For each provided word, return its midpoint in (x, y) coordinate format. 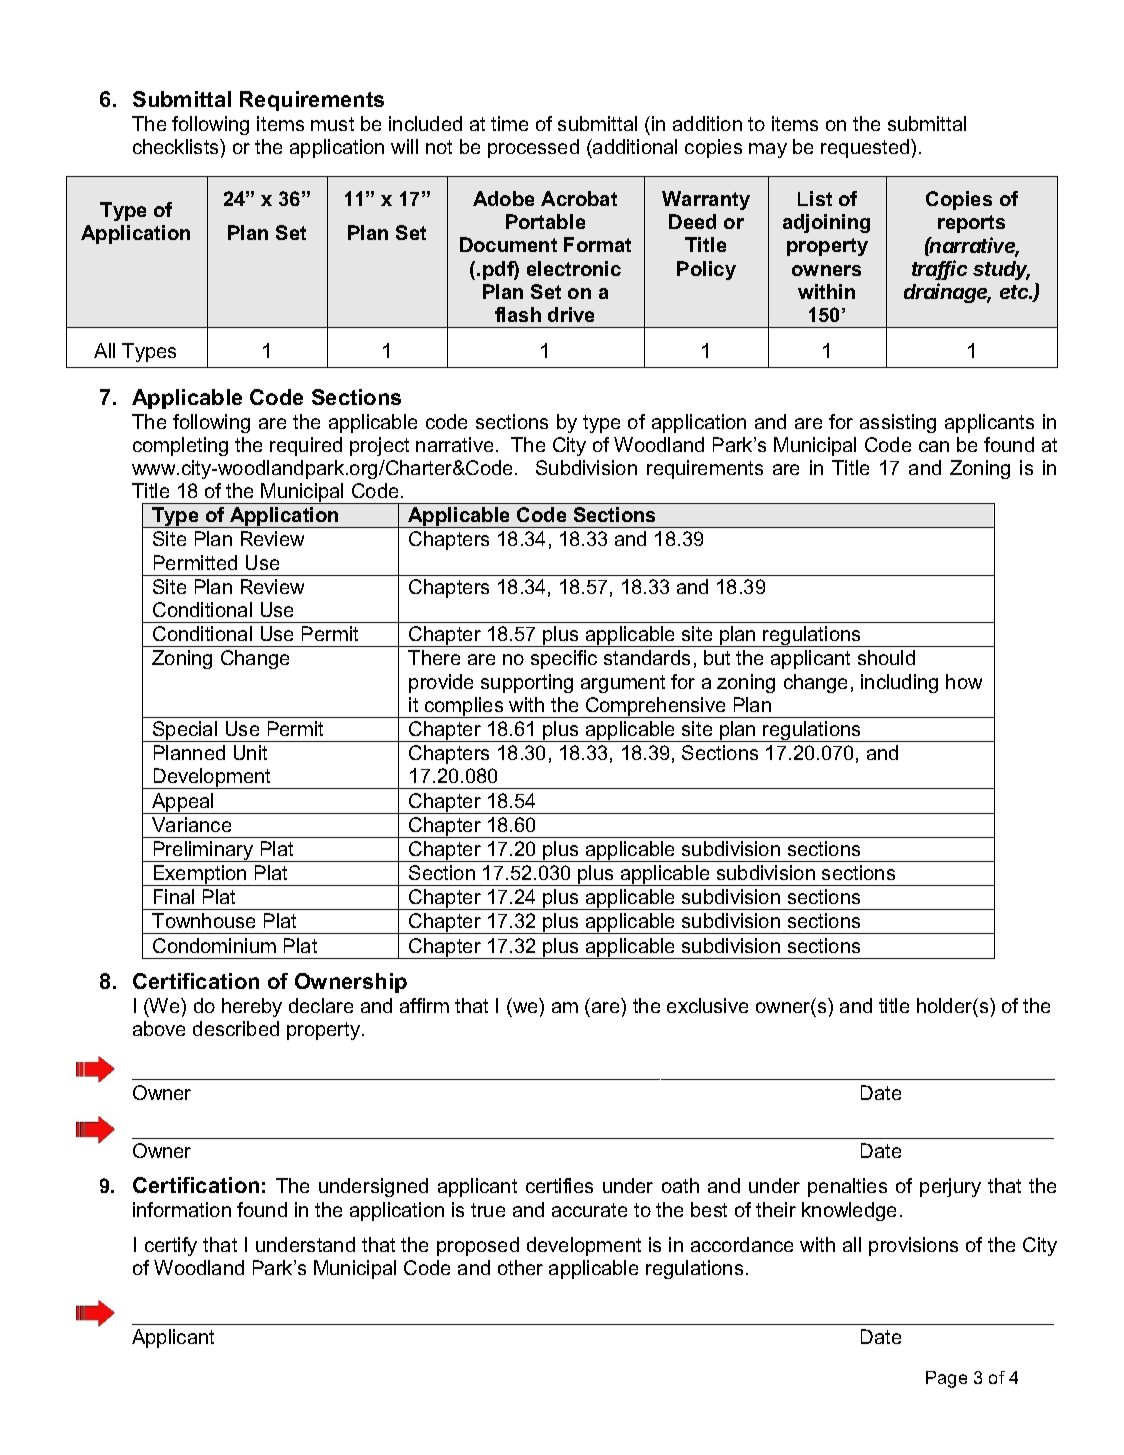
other (520, 1267)
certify (171, 1246)
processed (533, 148)
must (332, 124)
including (899, 683)
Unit (250, 752)
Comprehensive (656, 707)
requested (866, 148)
